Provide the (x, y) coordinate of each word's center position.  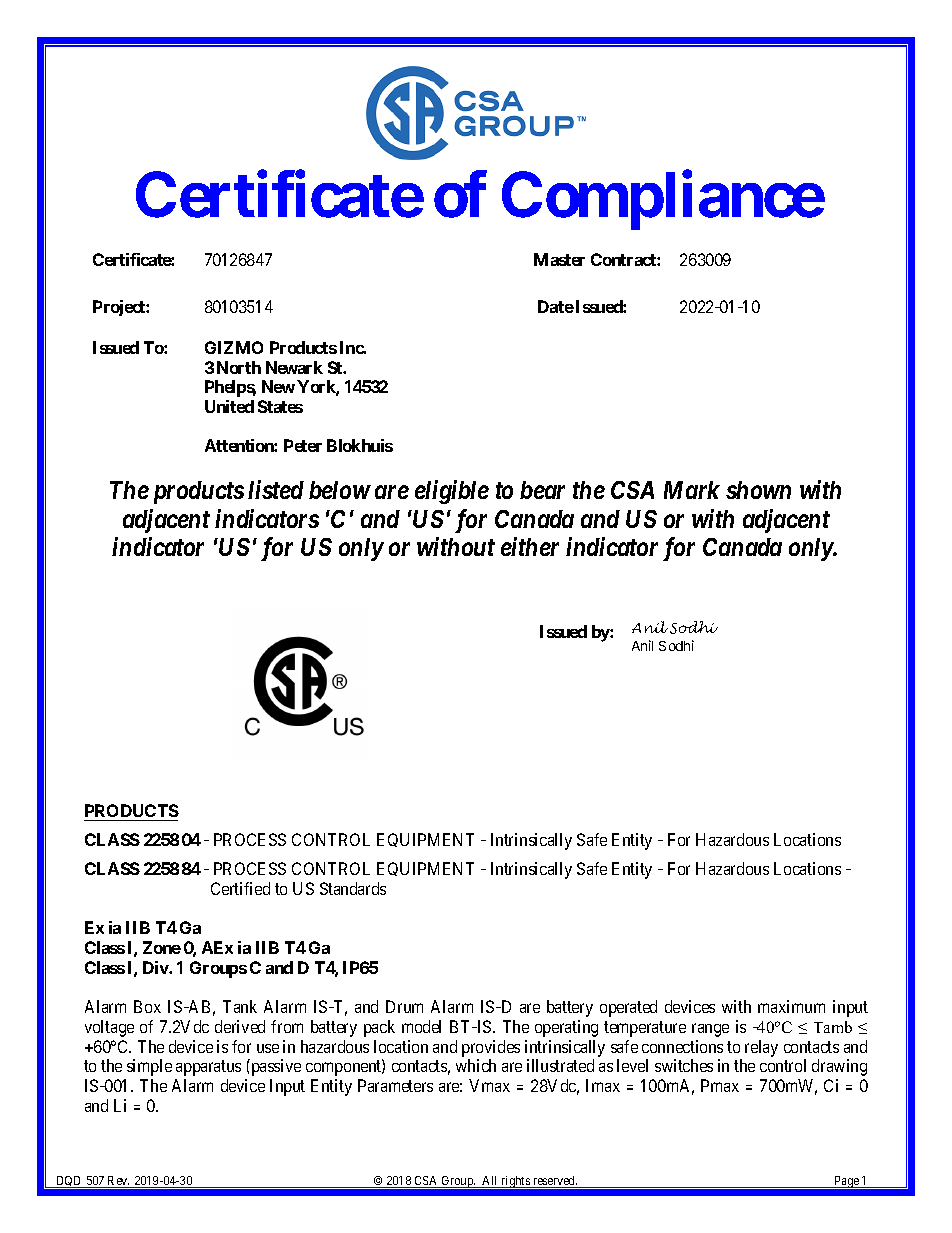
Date (556, 306)
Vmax (489, 1085)
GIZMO (234, 347)
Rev (118, 1182)
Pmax (720, 1085)
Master (559, 259)
